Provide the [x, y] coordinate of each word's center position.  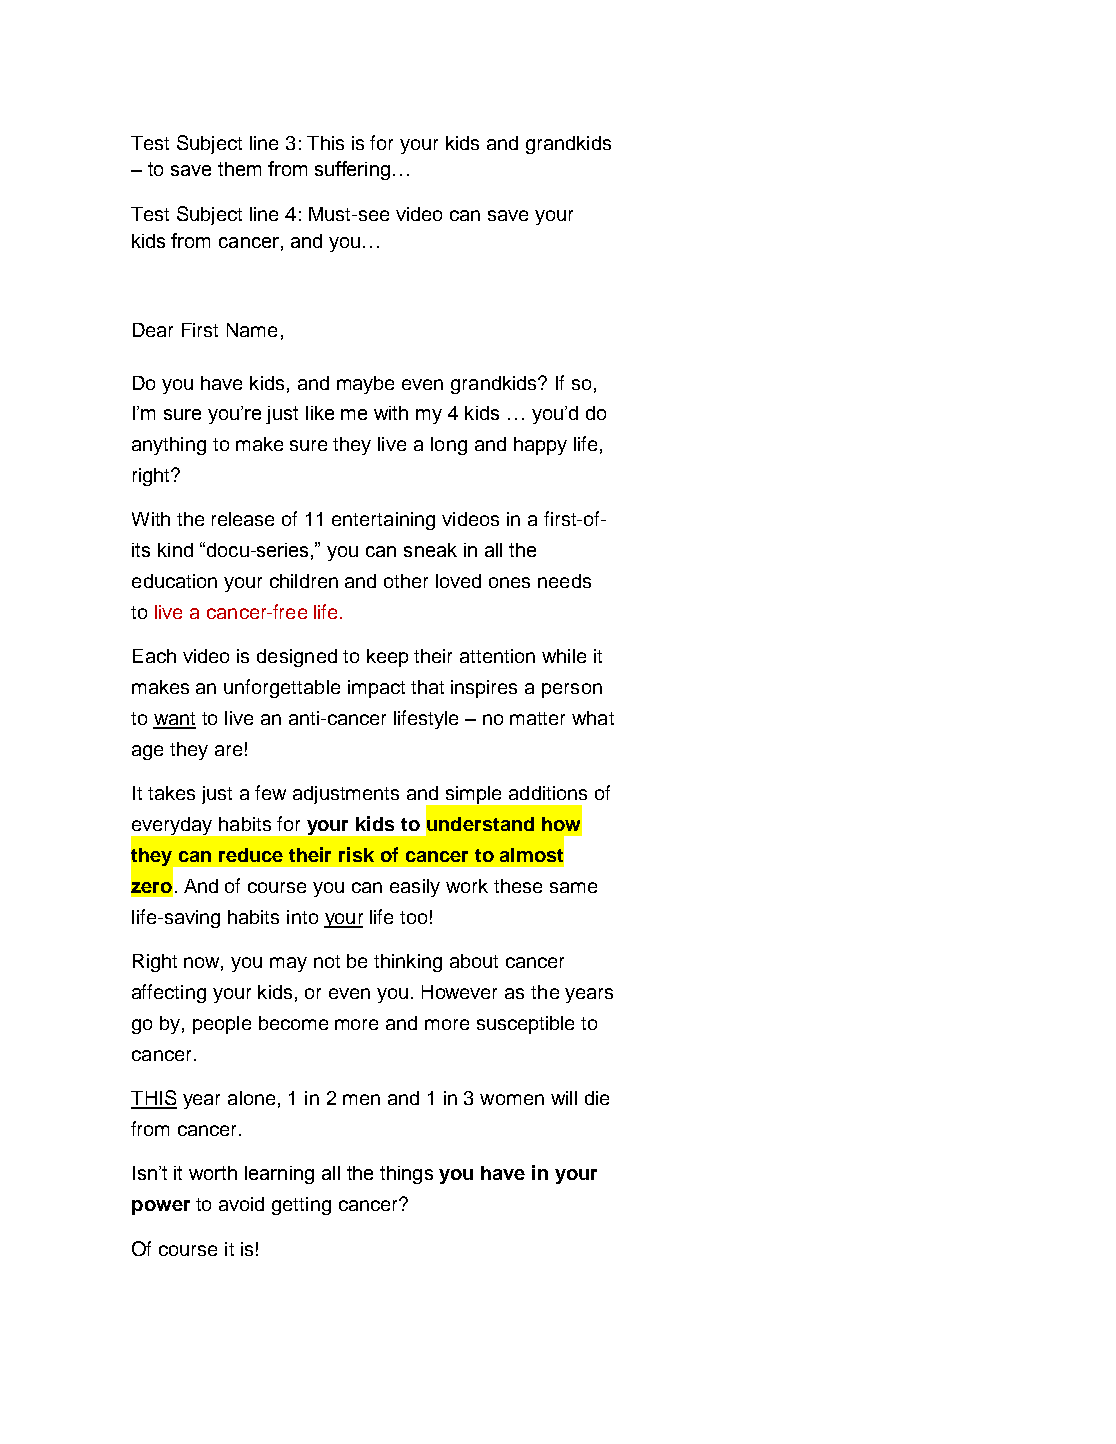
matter [537, 718]
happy [540, 446]
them [239, 169]
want [174, 720]
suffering [352, 170]
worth [213, 1173]
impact [376, 689]
